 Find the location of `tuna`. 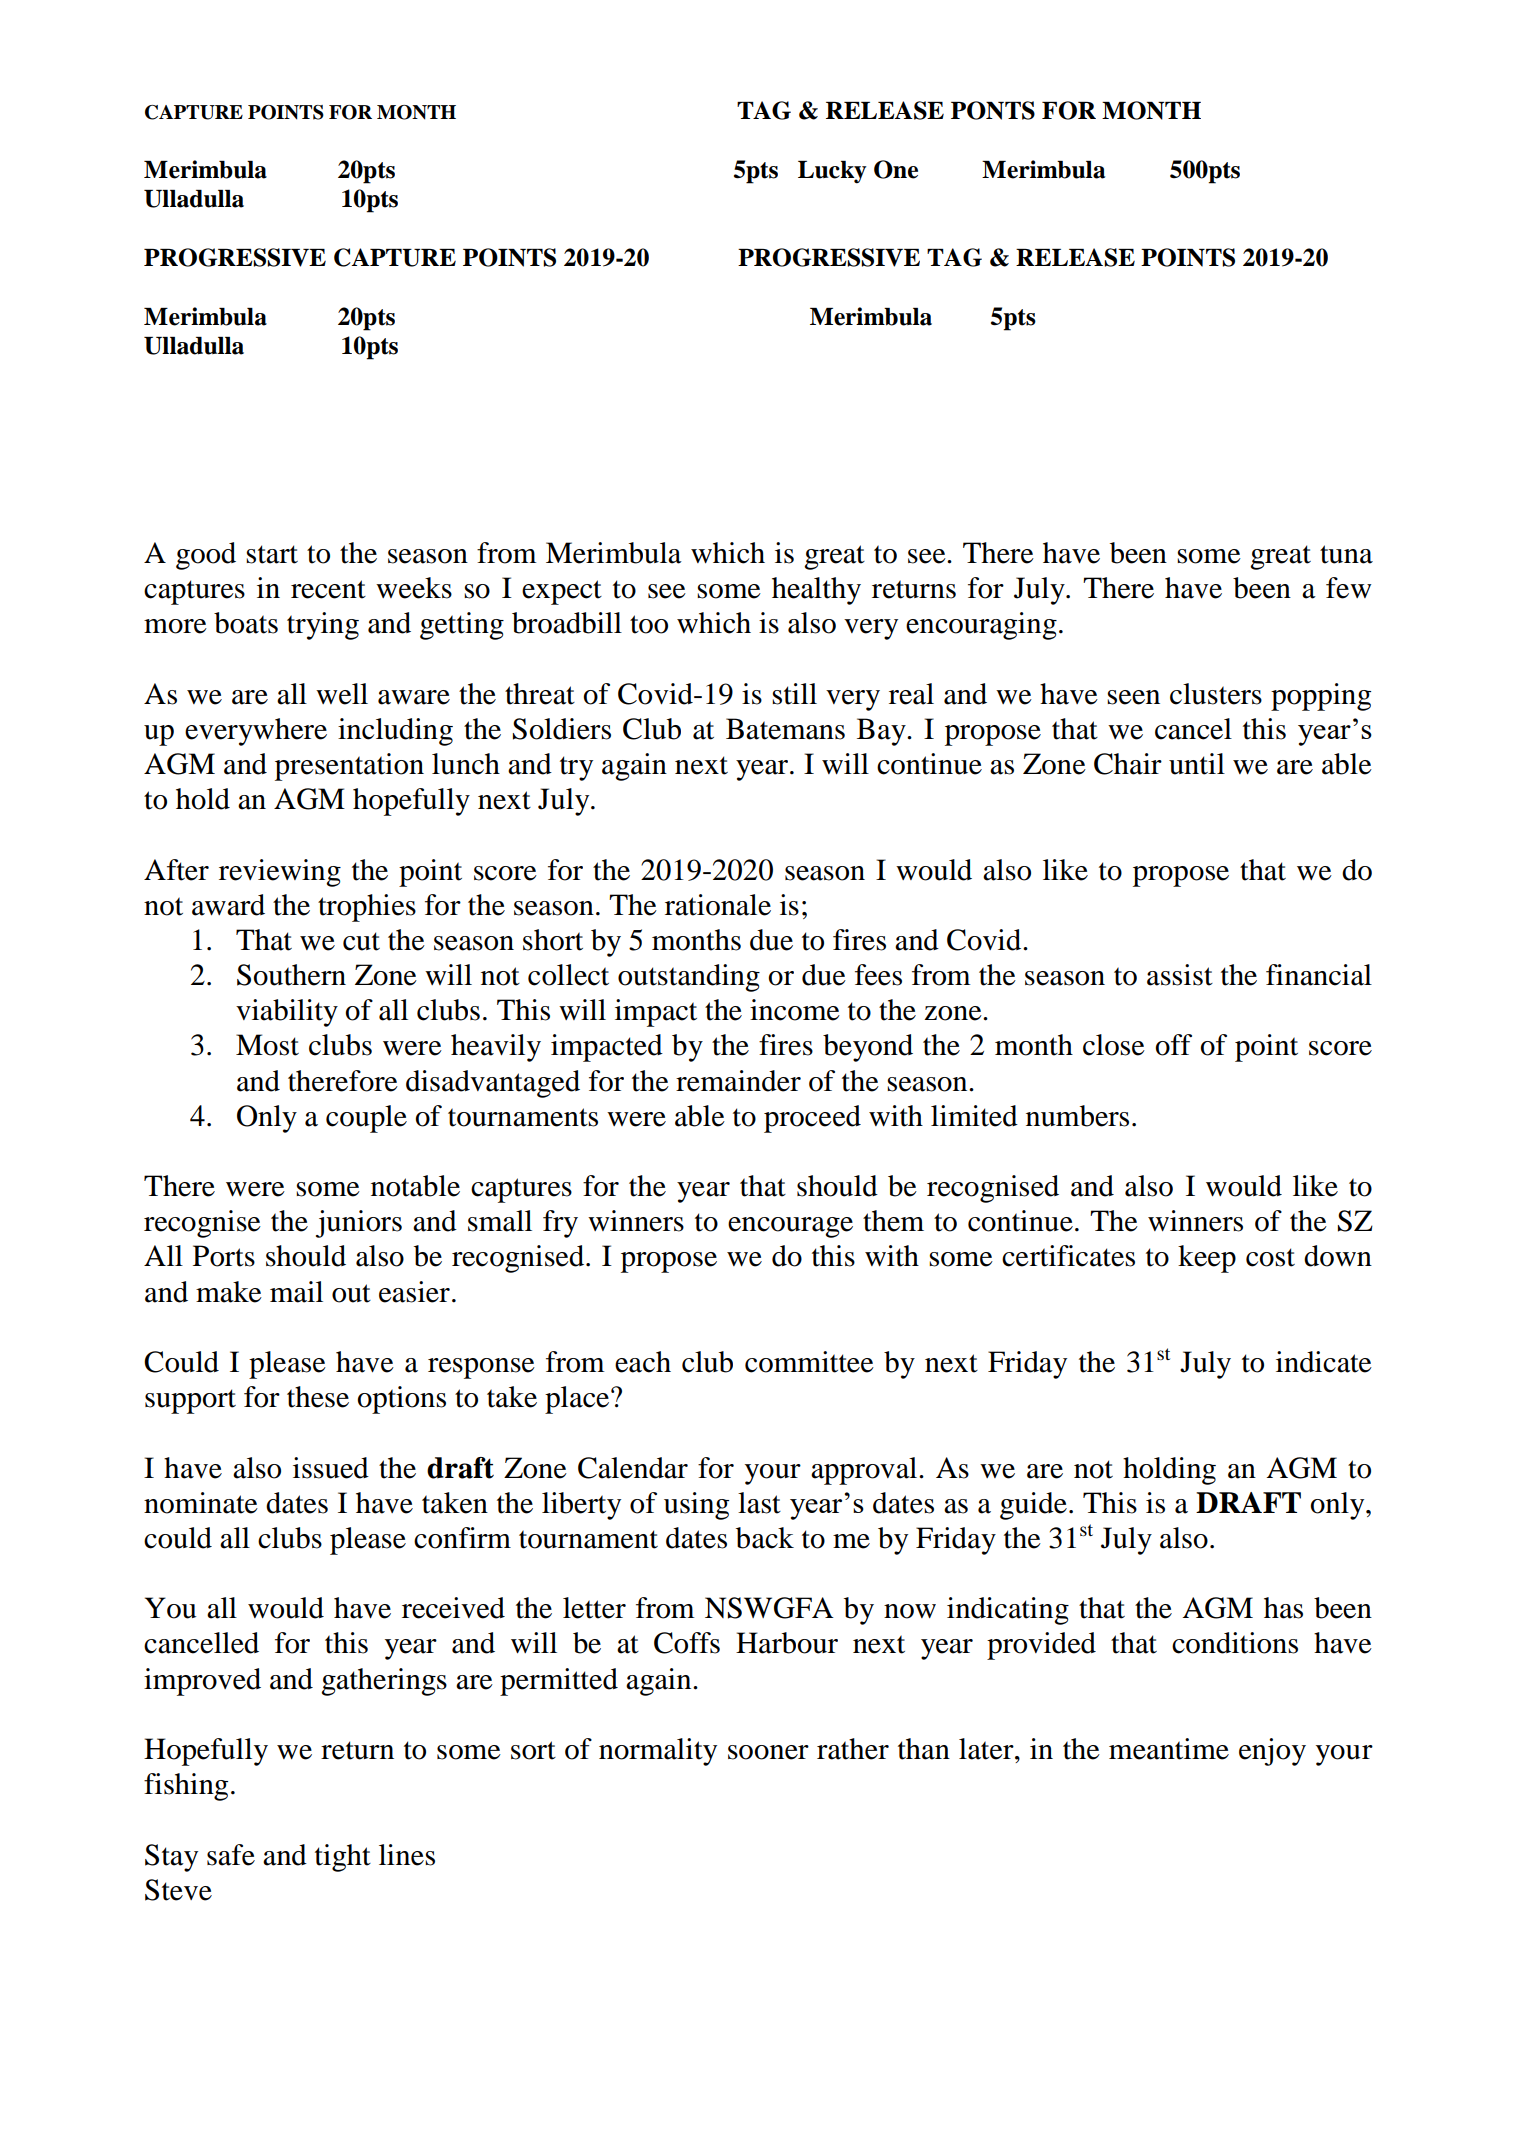

tuna is located at coordinates (1346, 554).
